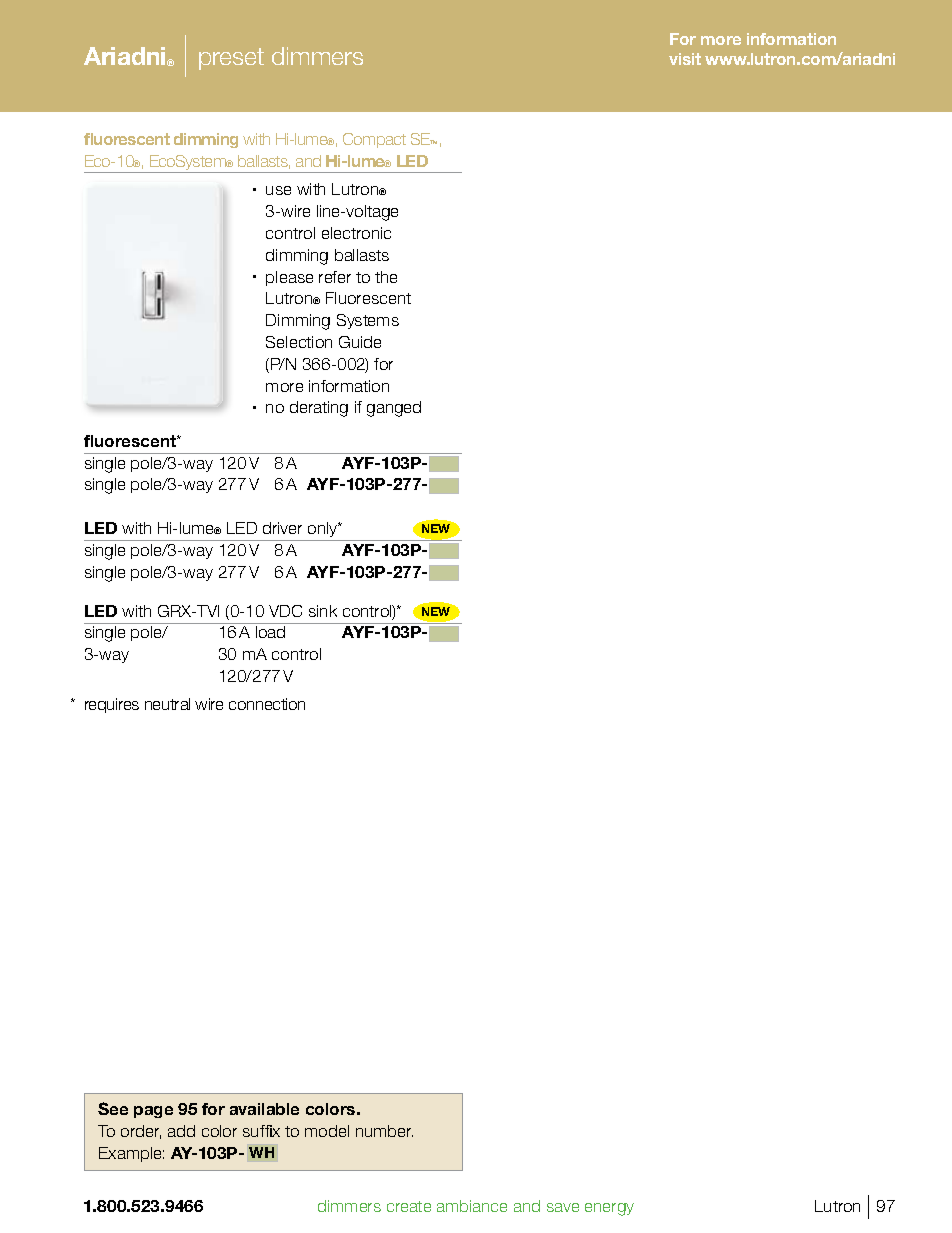 This page has height=1233, width=952. What do you see at coordinates (181, 1131) in the page?
I see `add` at bounding box center [181, 1131].
